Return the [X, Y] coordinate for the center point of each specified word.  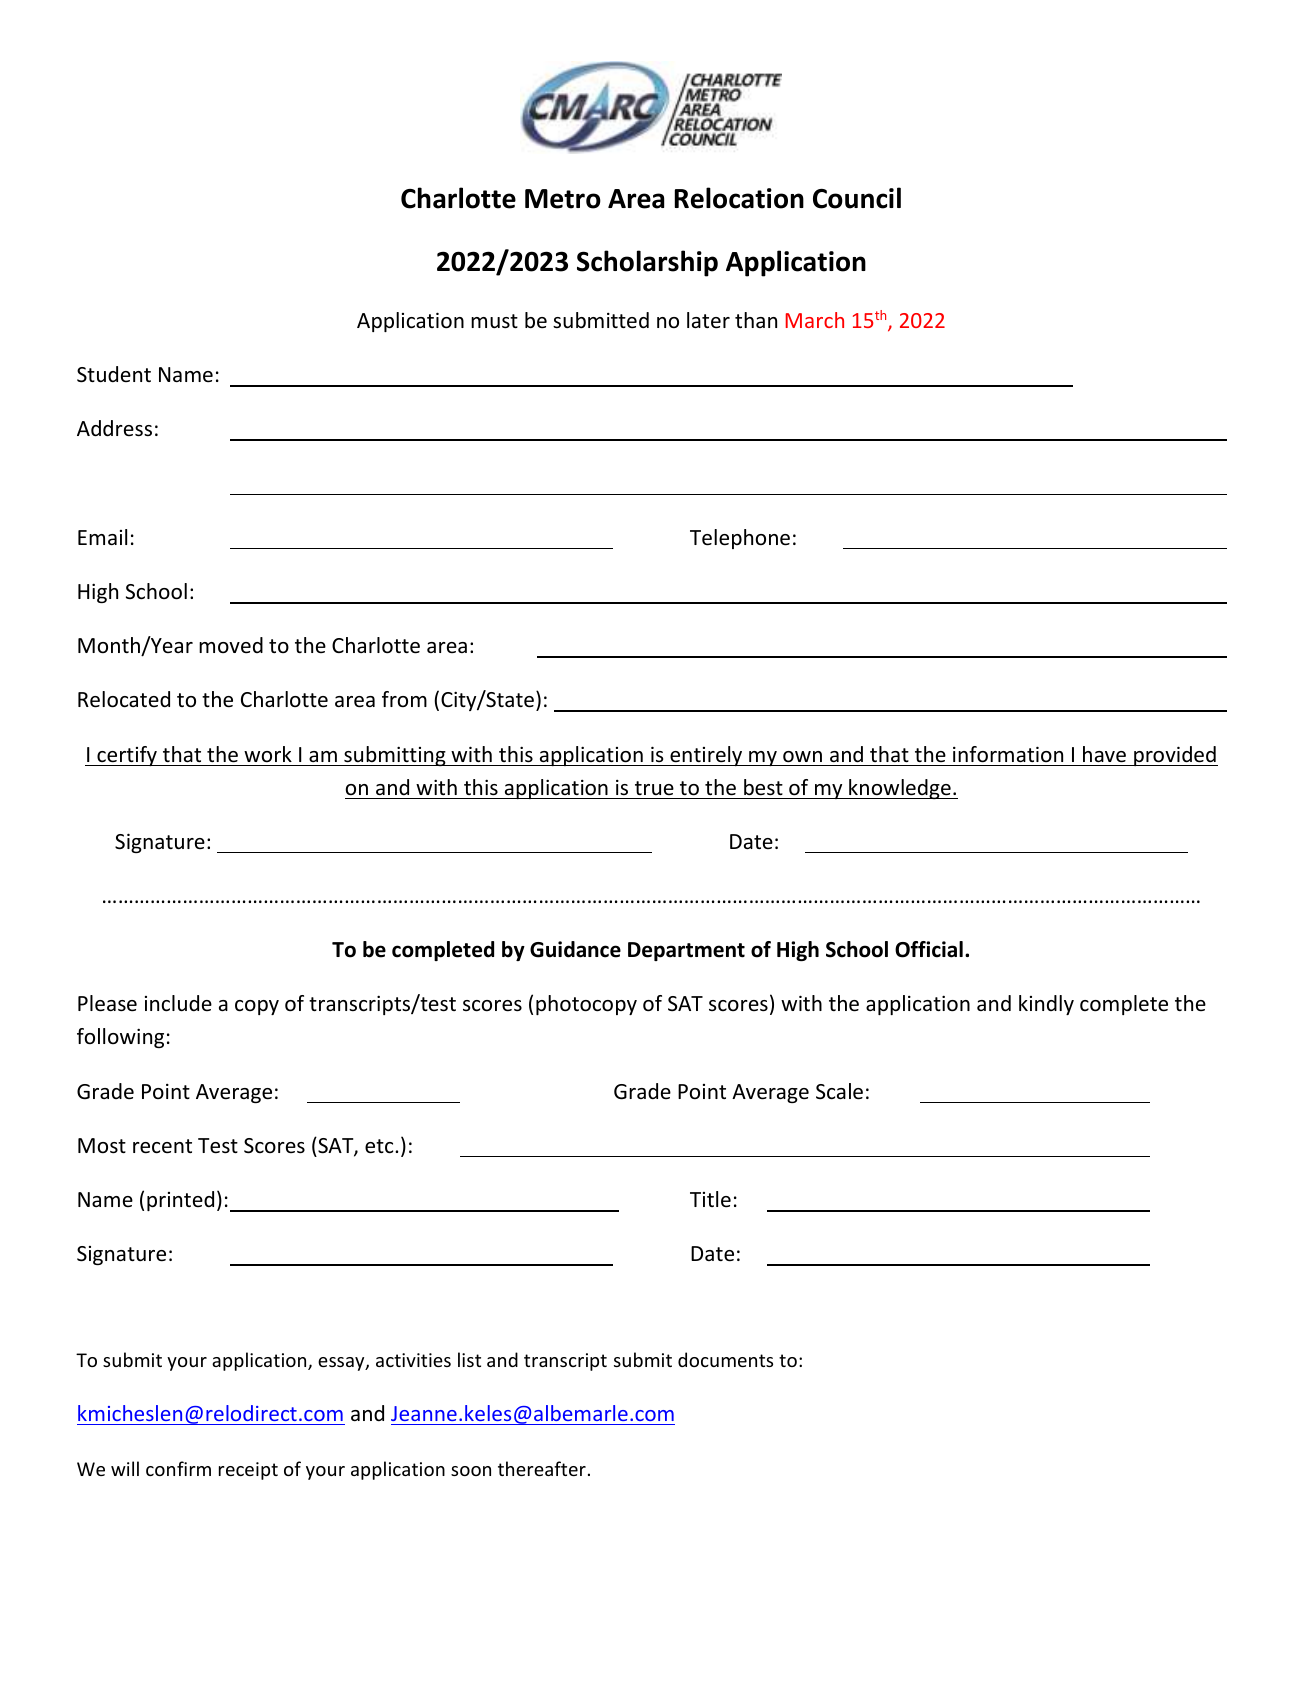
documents [725, 1359]
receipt [248, 1471]
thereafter [542, 1468]
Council [857, 198]
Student [114, 374]
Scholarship [647, 263]
